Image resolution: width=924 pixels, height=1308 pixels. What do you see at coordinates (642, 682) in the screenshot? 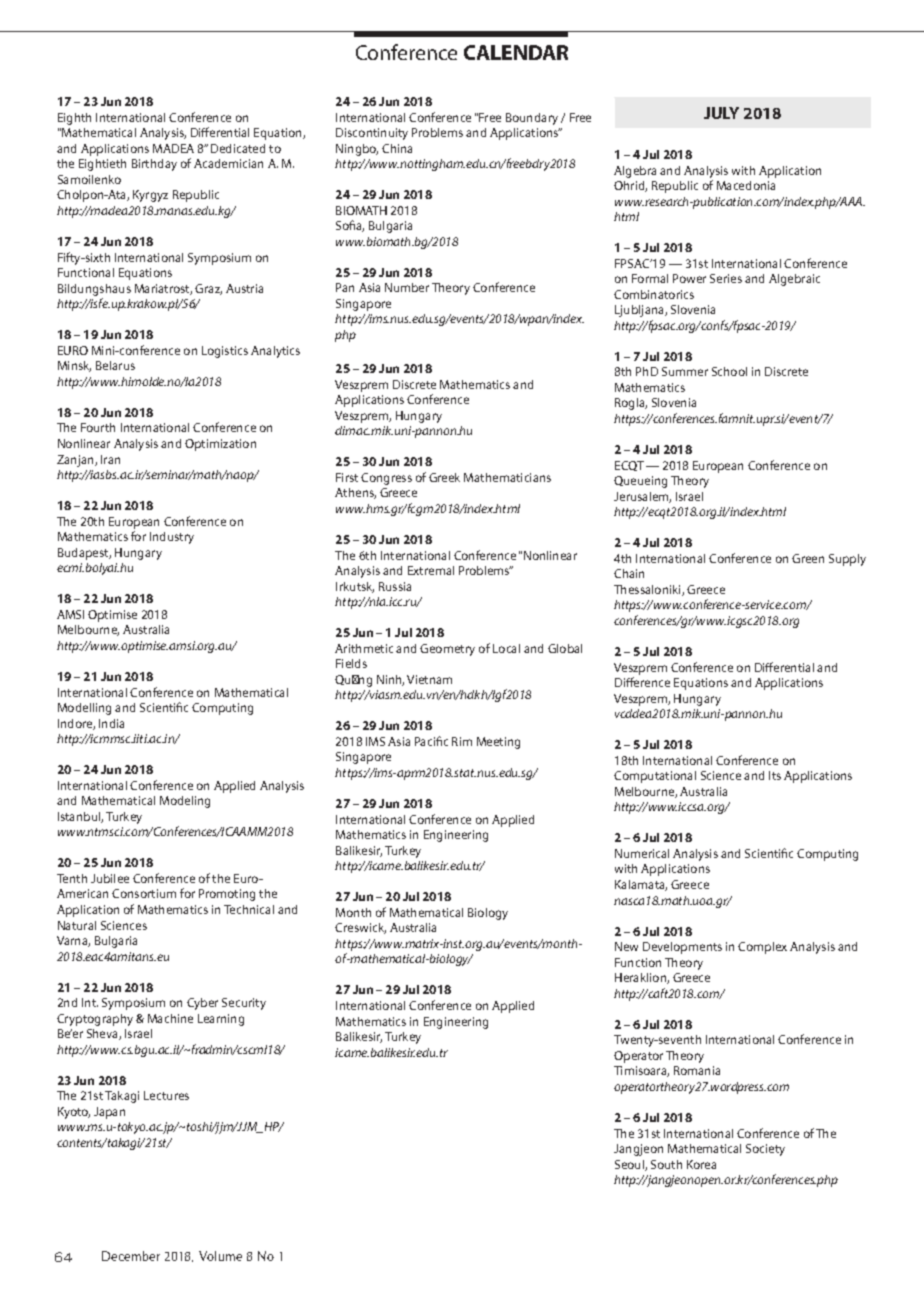
I see `Difference` at bounding box center [642, 682].
